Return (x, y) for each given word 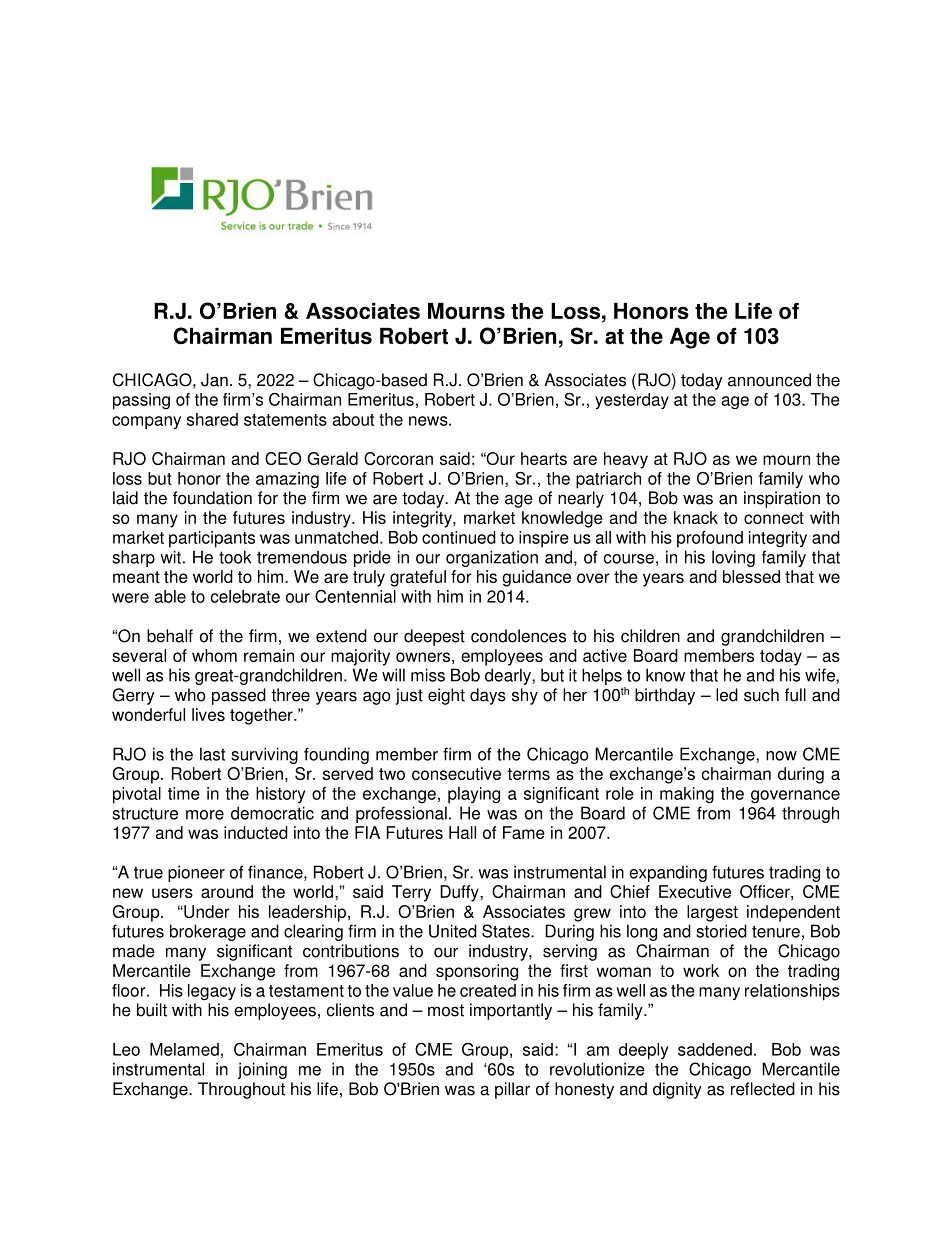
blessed (751, 576)
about (353, 419)
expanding (668, 873)
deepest (434, 637)
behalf (170, 636)
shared (212, 419)
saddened (715, 1049)
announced (769, 380)
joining (262, 1070)
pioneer (196, 873)
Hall (462, 832)
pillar (512, 1090)
